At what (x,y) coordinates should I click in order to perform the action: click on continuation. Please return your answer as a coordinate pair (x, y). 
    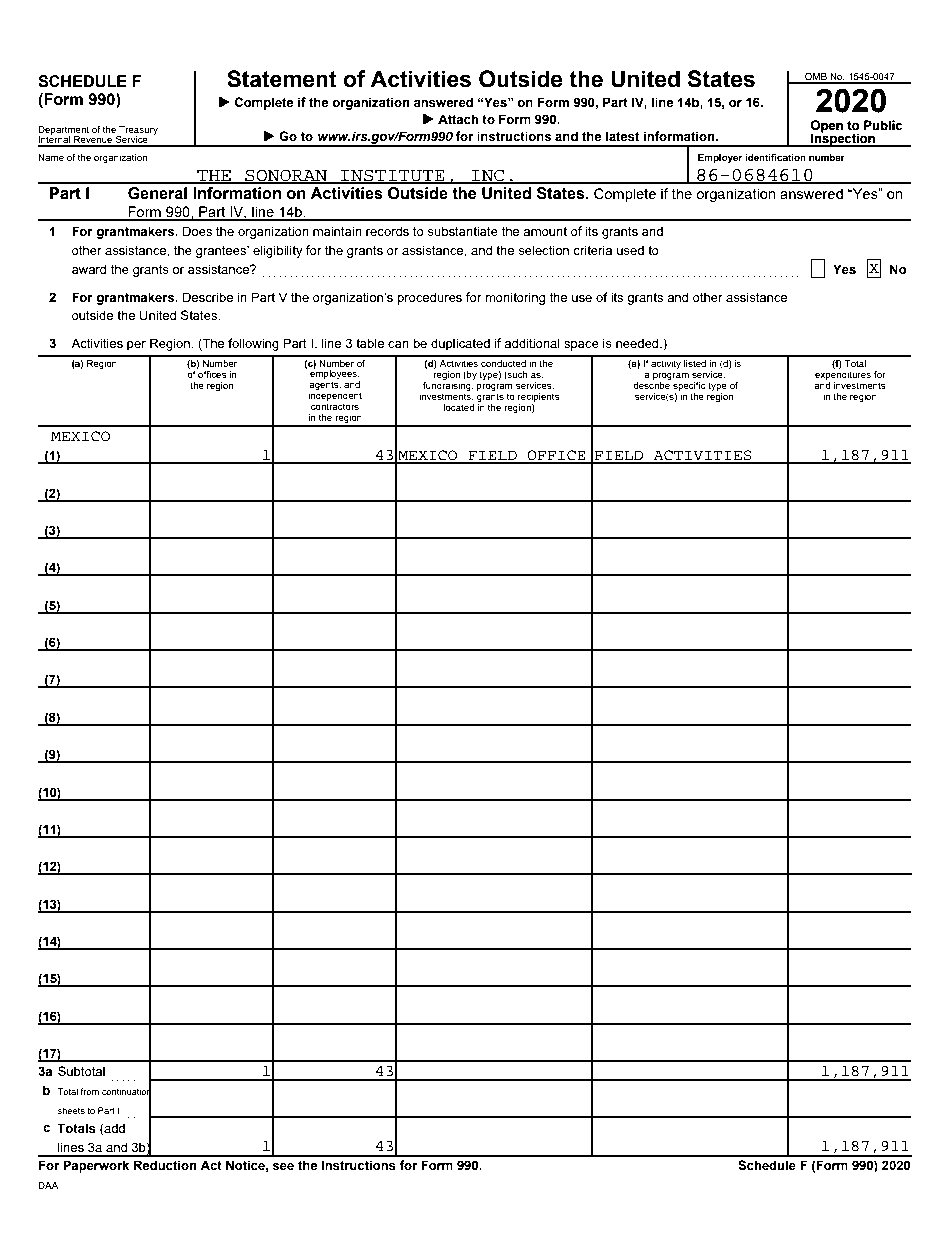
    Looking at the image, I should click on (127, 1092).
